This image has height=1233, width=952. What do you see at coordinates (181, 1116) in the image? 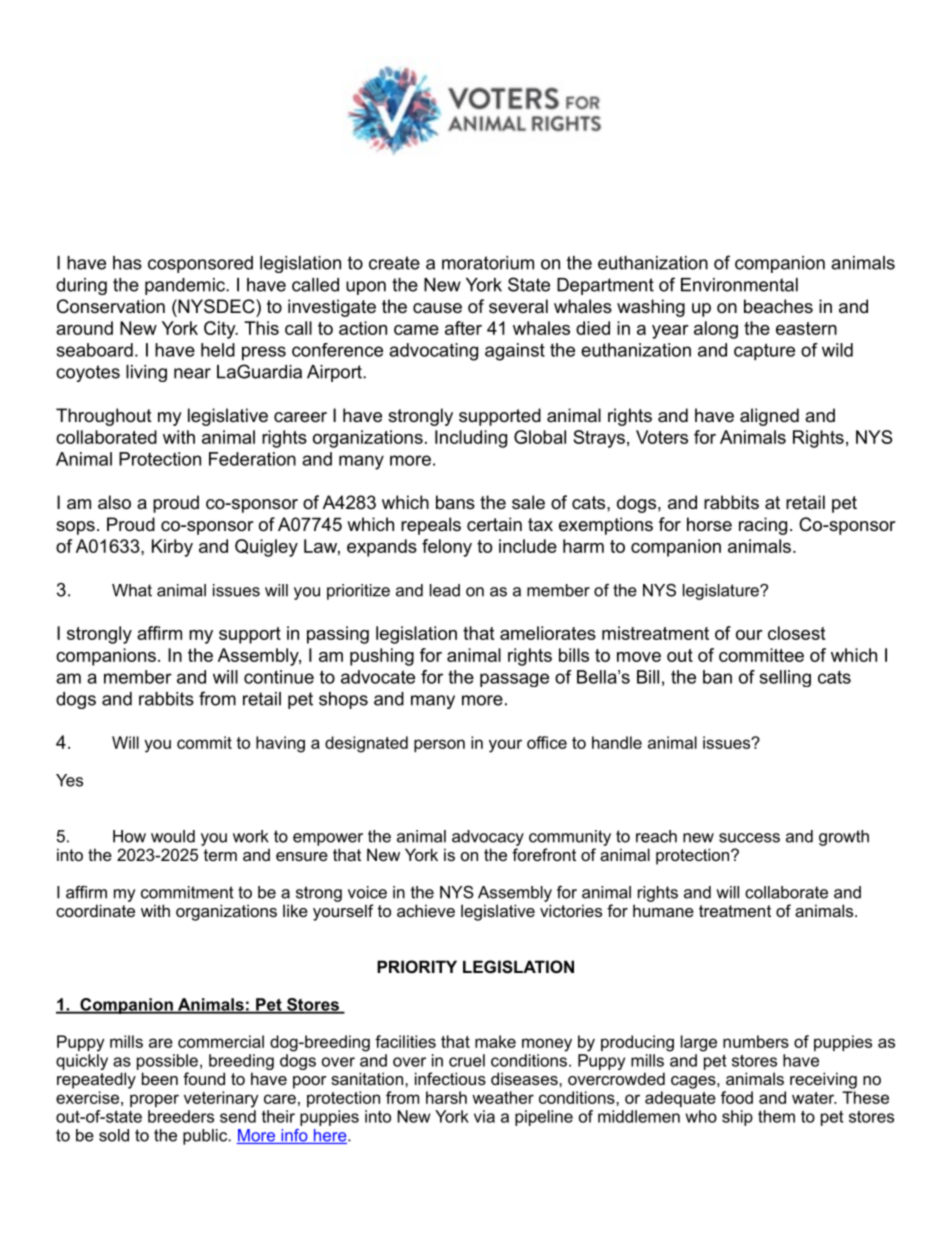
I see `breeders` at bounding box center [181, 1116].
